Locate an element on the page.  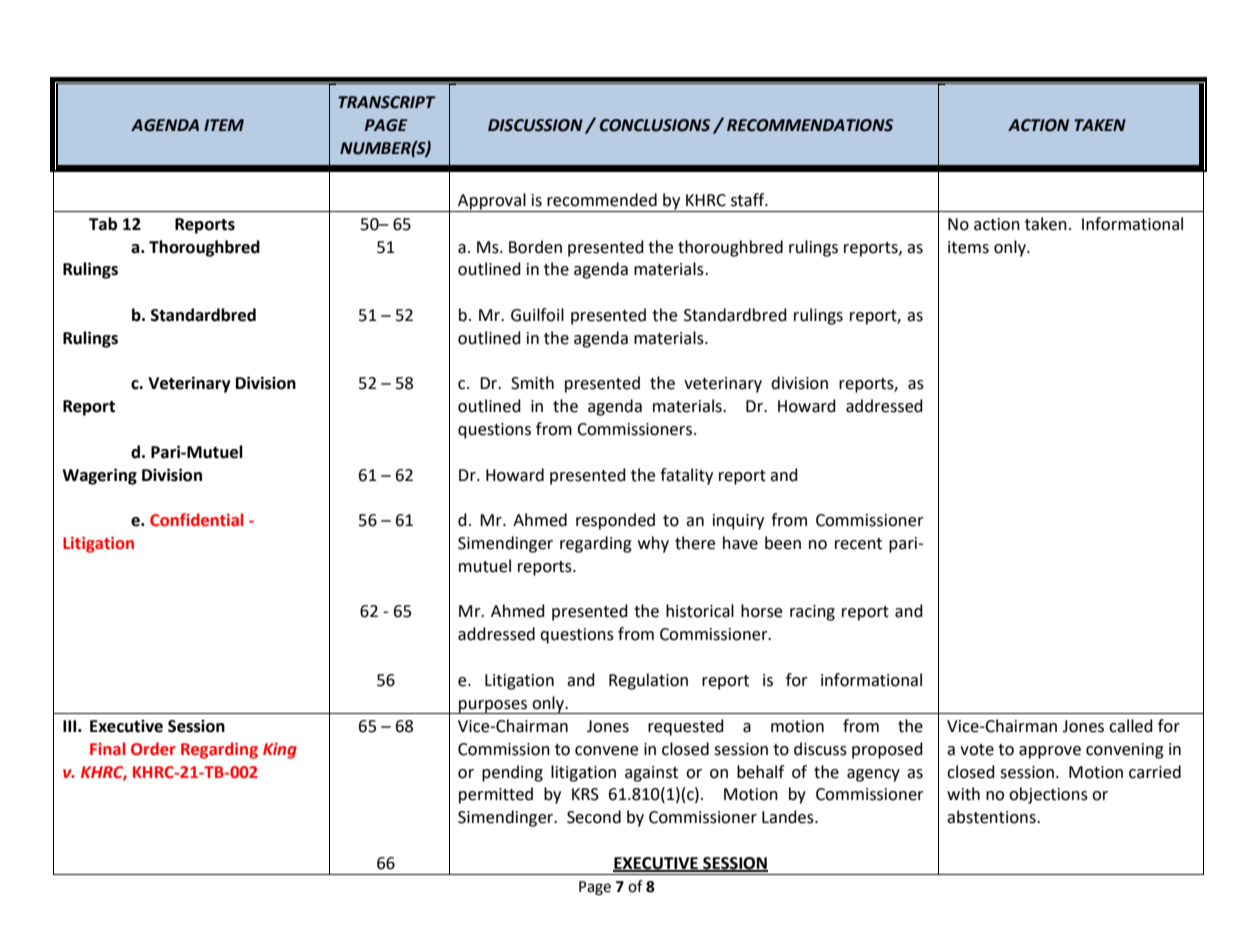
King is located at coordinates (280, 751).
